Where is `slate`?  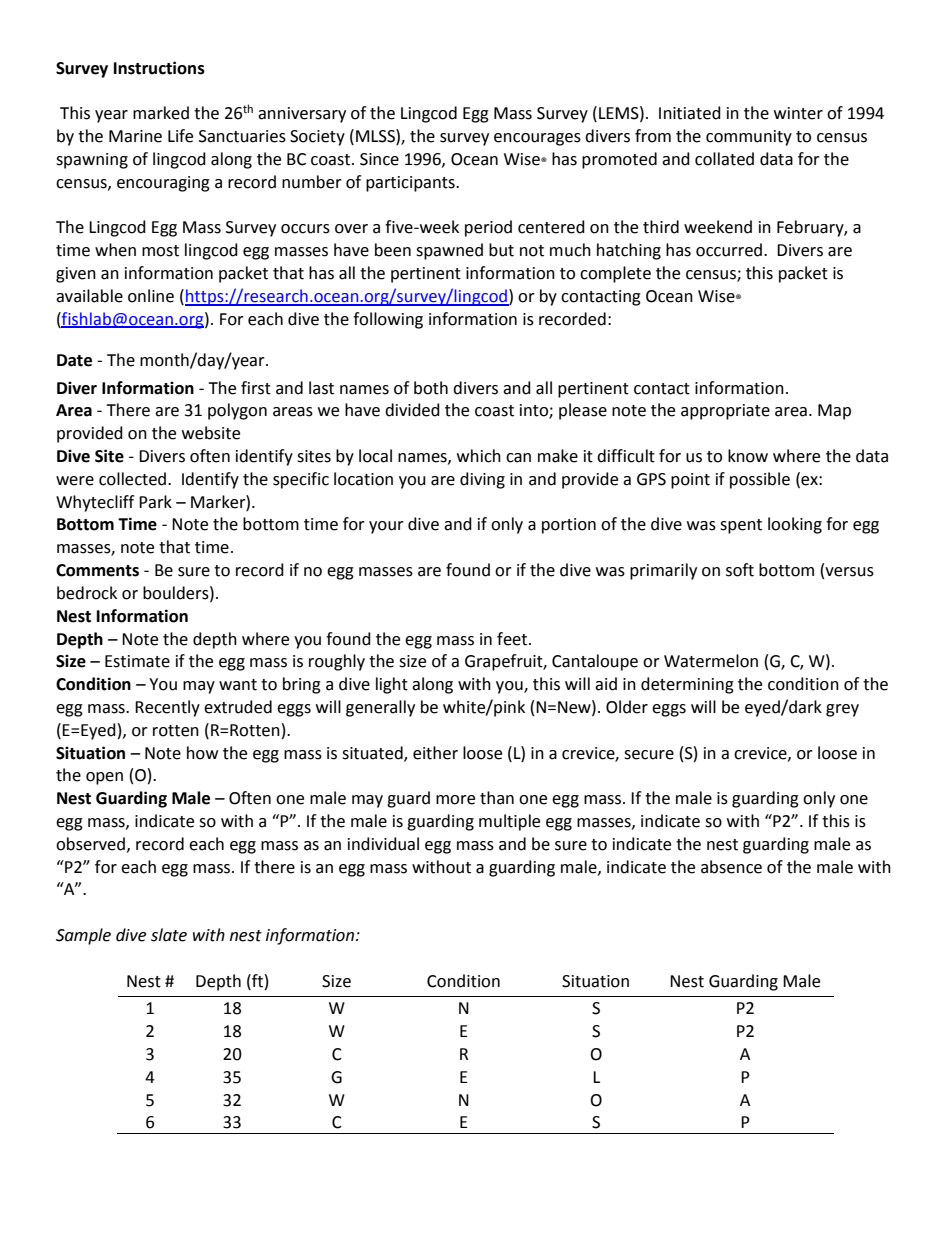
slate is located at coordinates (169, 935).
